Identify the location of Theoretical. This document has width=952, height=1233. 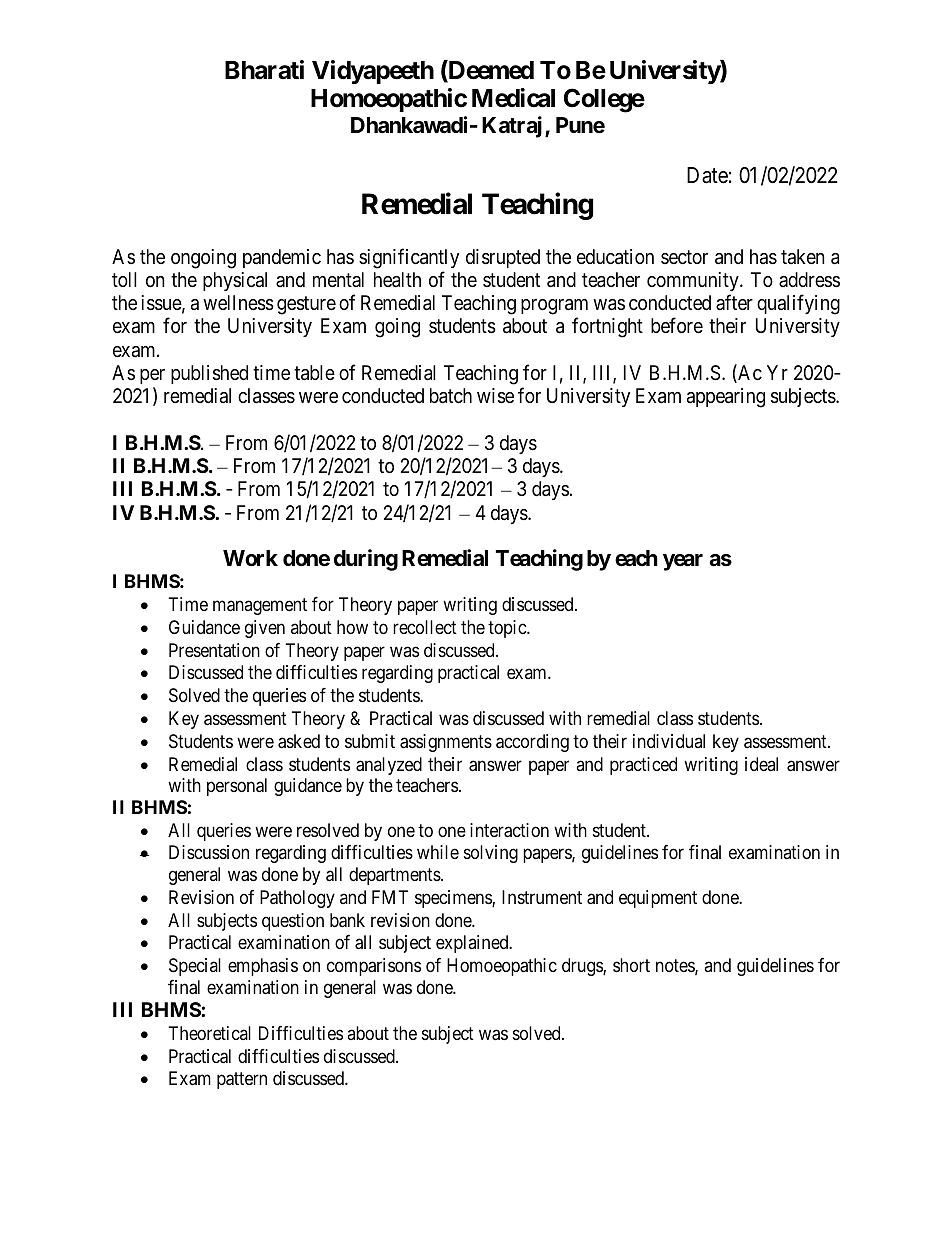
(210, 1033).
